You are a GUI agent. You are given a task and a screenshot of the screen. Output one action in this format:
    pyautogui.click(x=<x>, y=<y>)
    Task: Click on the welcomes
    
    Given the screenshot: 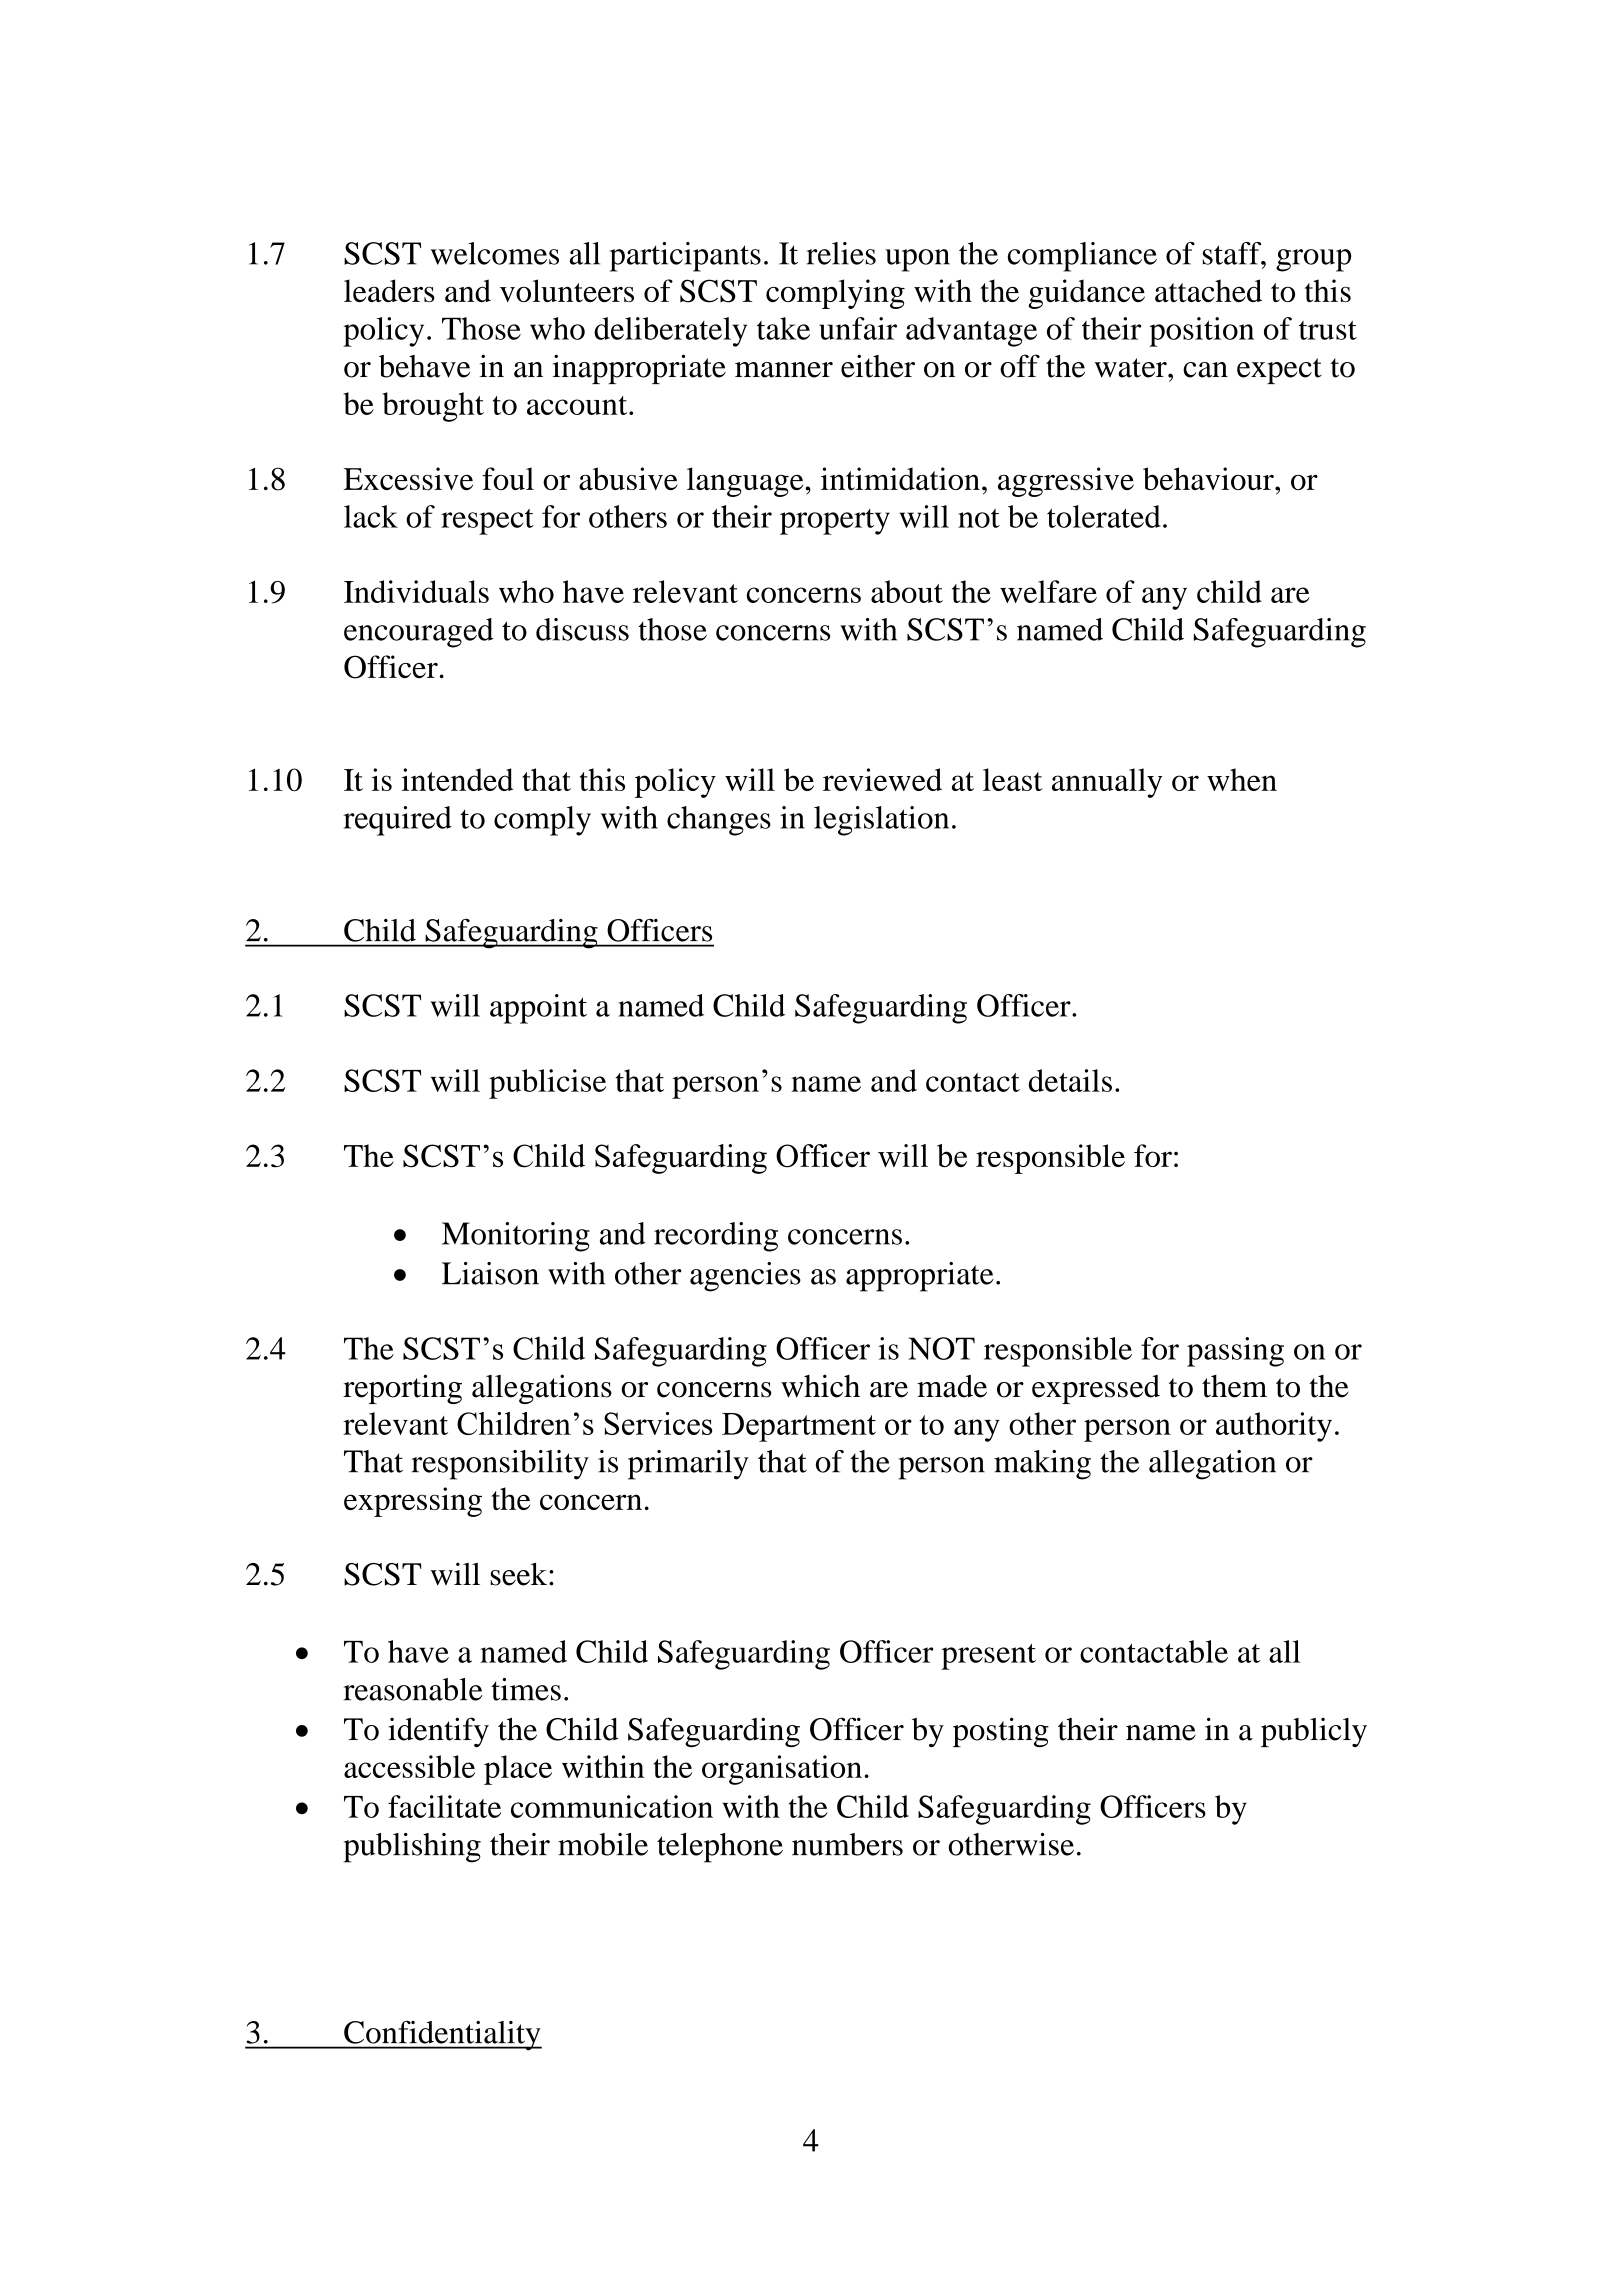 What is the action you would take?
    pyautogui.click(x=495, y=253)
